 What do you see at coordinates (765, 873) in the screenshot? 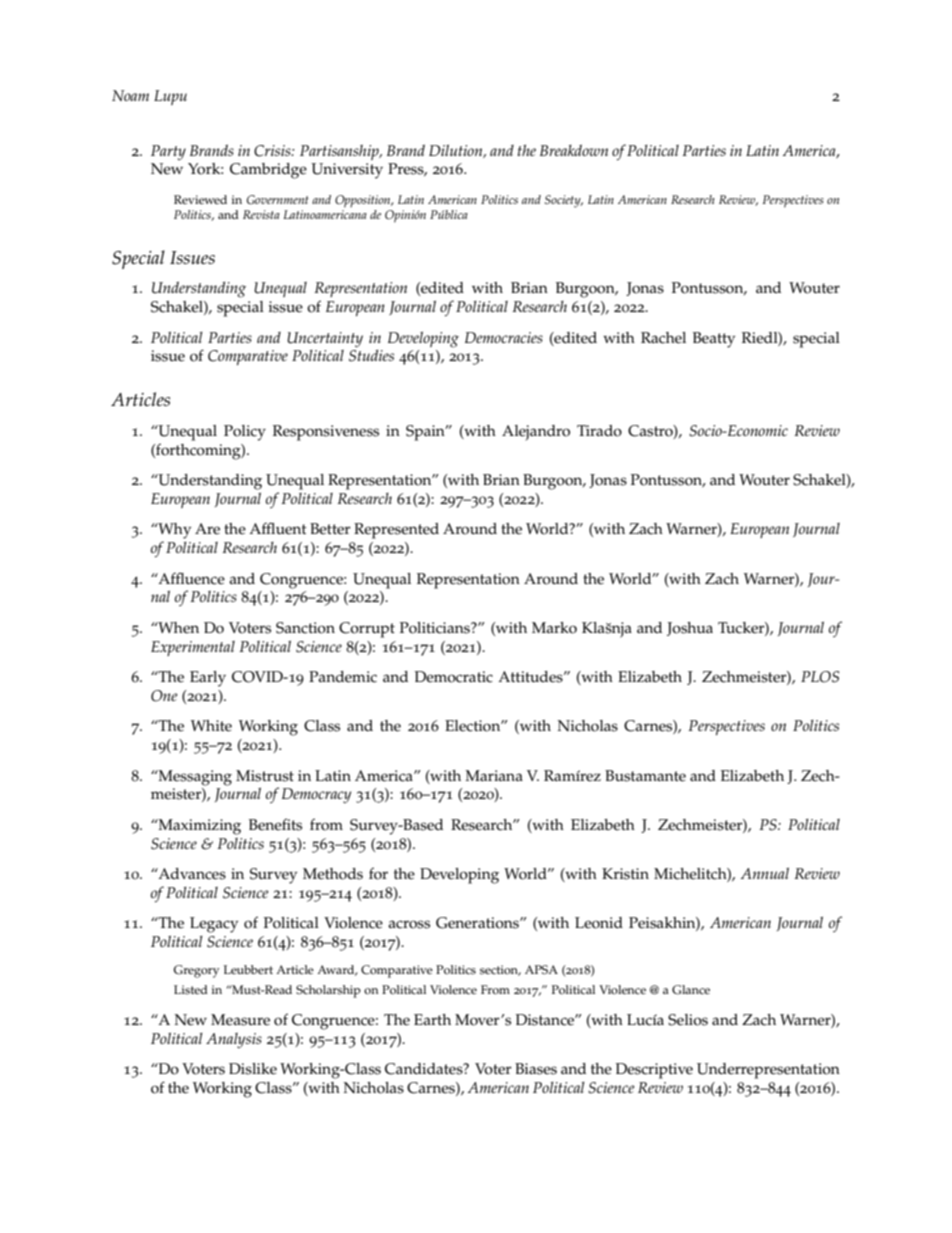
I see `Annual` at bounding box center [765, 873].
